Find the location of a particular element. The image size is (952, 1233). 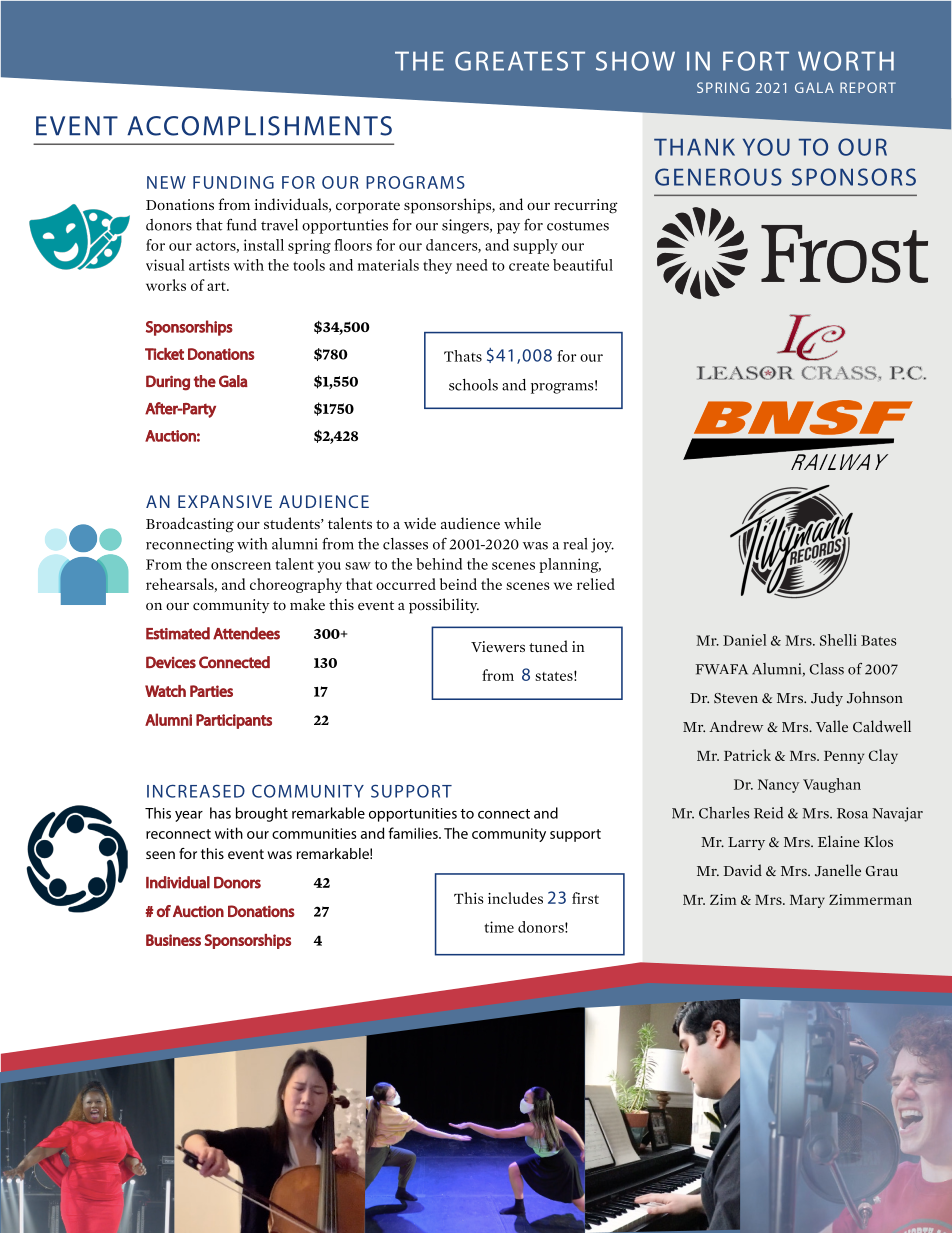

onscreen is located at coordinates (241, 566).
